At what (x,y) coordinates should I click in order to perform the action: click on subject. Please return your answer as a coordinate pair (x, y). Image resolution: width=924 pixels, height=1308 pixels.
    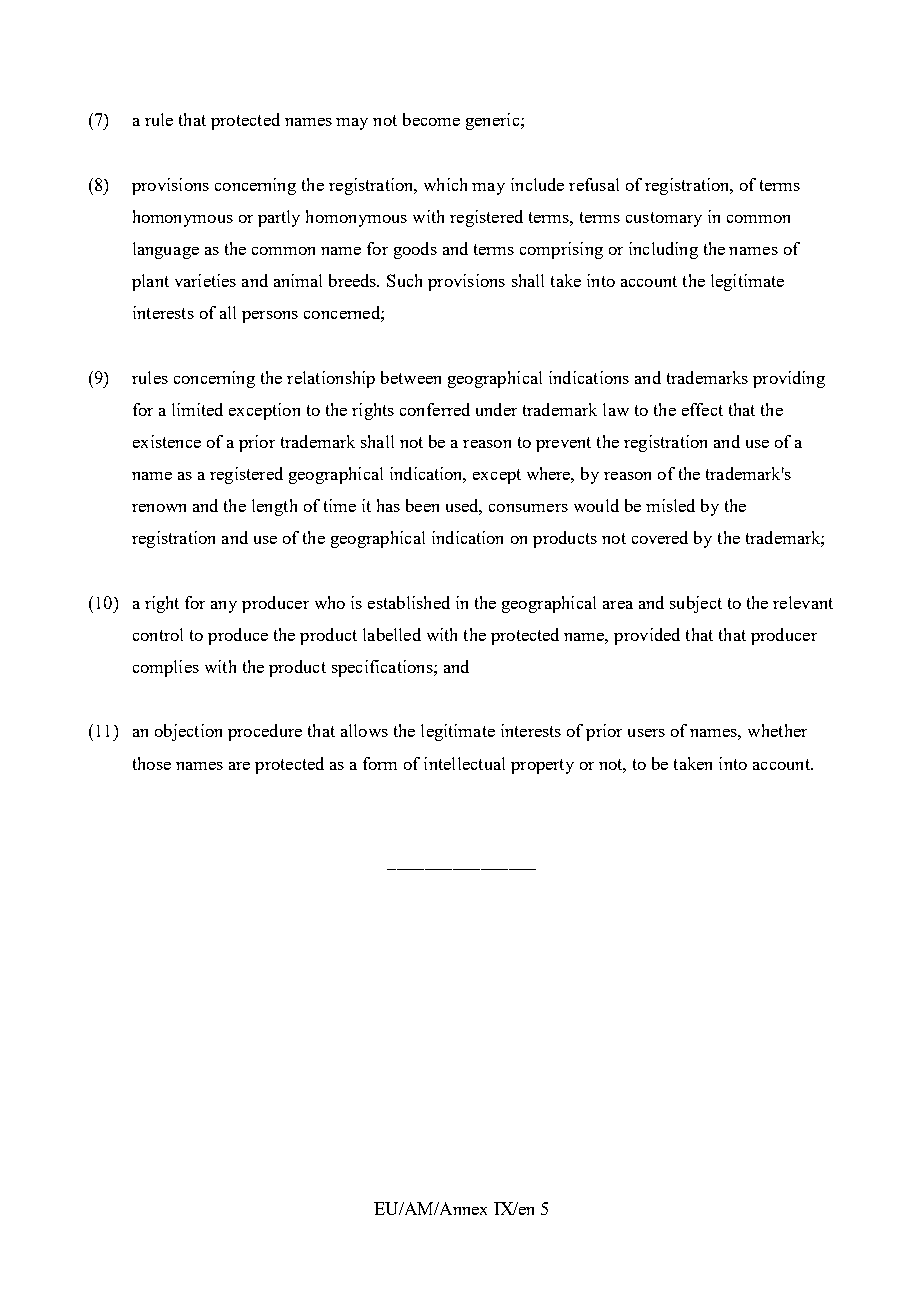
    Looking at the image, I should click on (696, 604).
